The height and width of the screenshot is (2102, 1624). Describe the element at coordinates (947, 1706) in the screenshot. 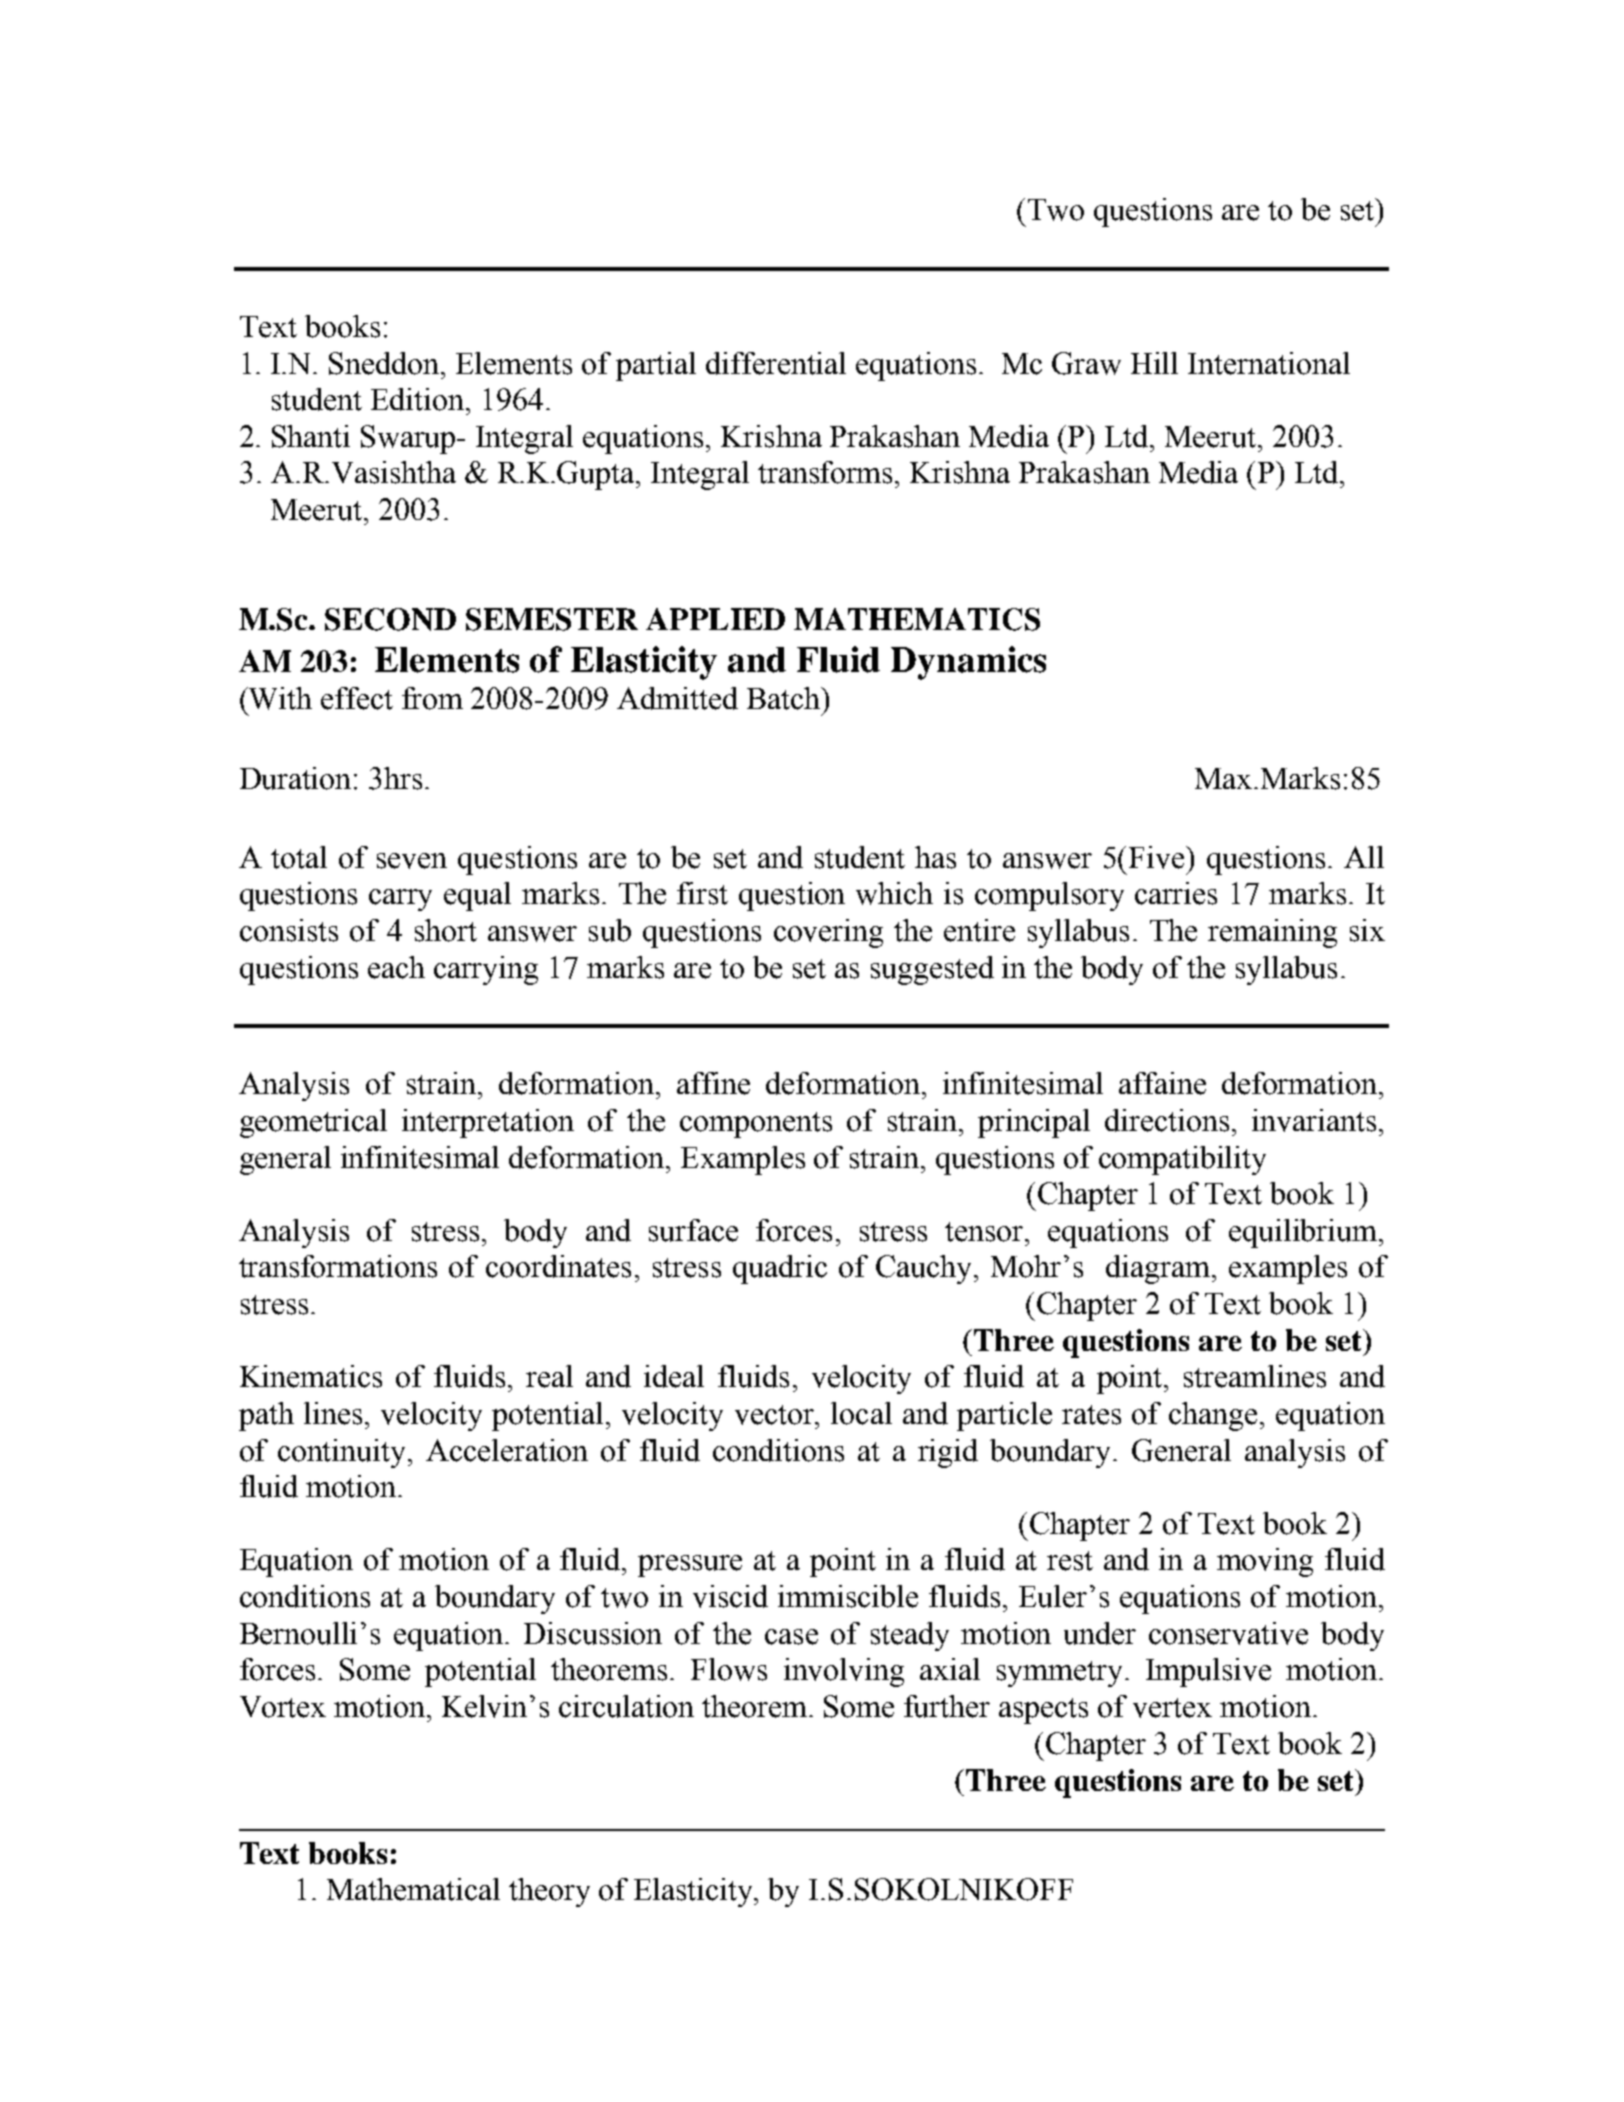

I see `further` at that location.
